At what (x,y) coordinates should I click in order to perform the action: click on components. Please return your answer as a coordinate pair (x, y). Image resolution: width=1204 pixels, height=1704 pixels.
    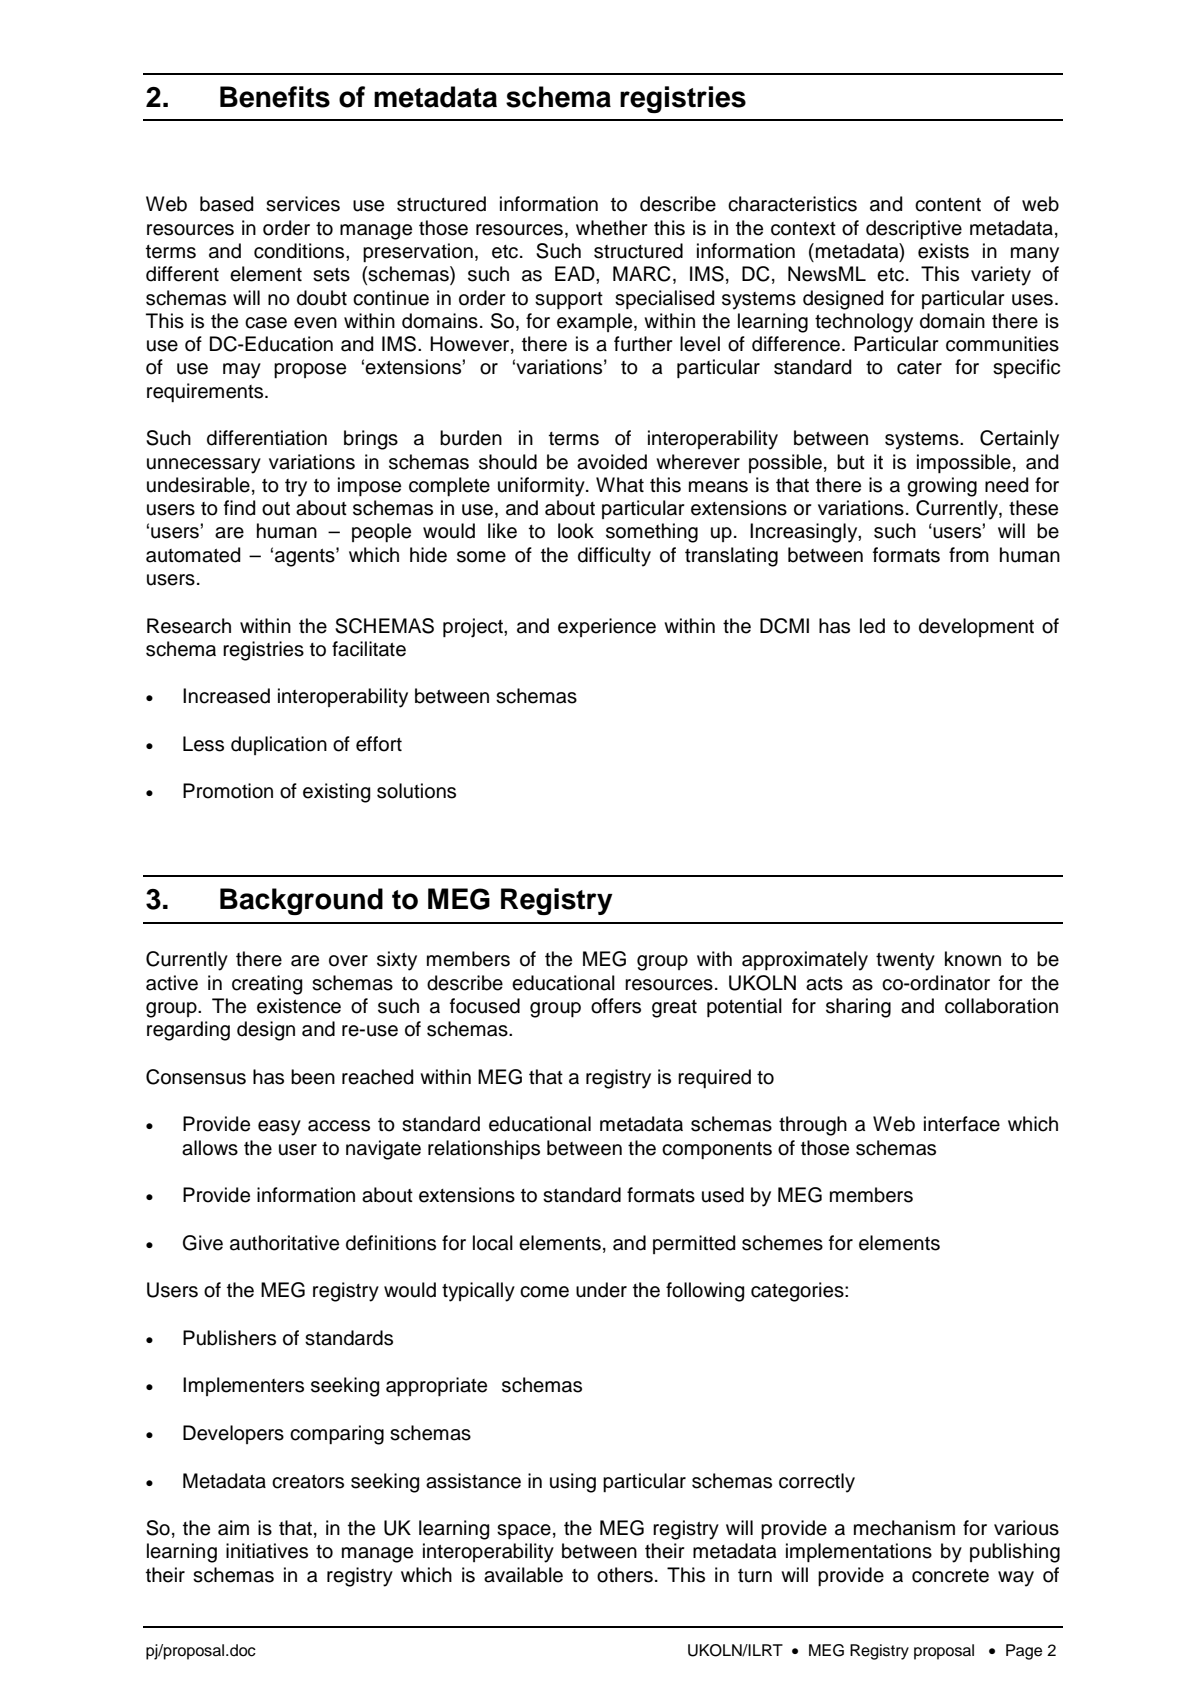
    Looking at the image, I should click on (717, 1150).
